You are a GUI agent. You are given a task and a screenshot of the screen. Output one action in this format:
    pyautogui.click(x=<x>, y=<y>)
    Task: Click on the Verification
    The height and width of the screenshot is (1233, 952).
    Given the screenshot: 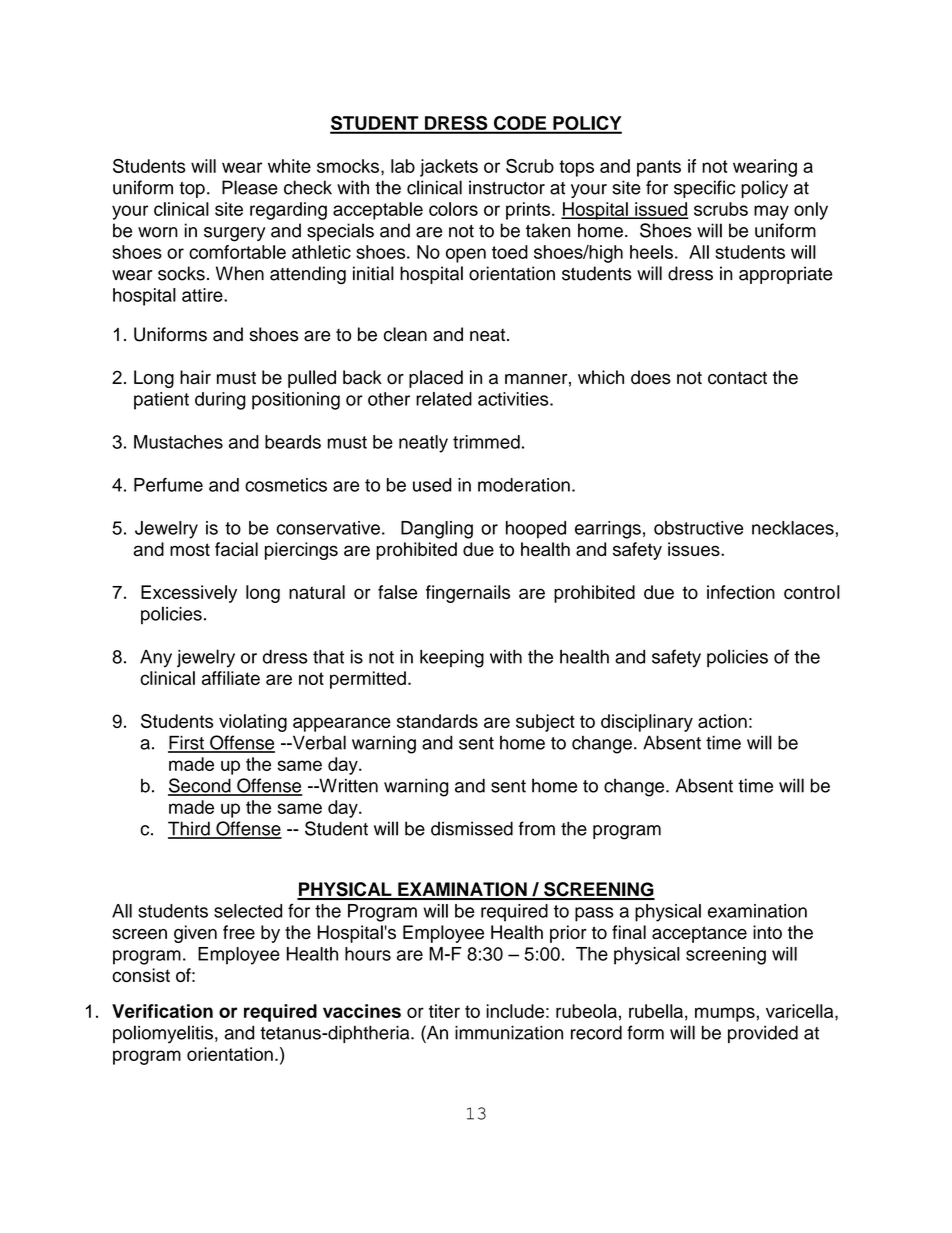 What is the action you would take?
    pyautogui.click(x=162, y=1011)
